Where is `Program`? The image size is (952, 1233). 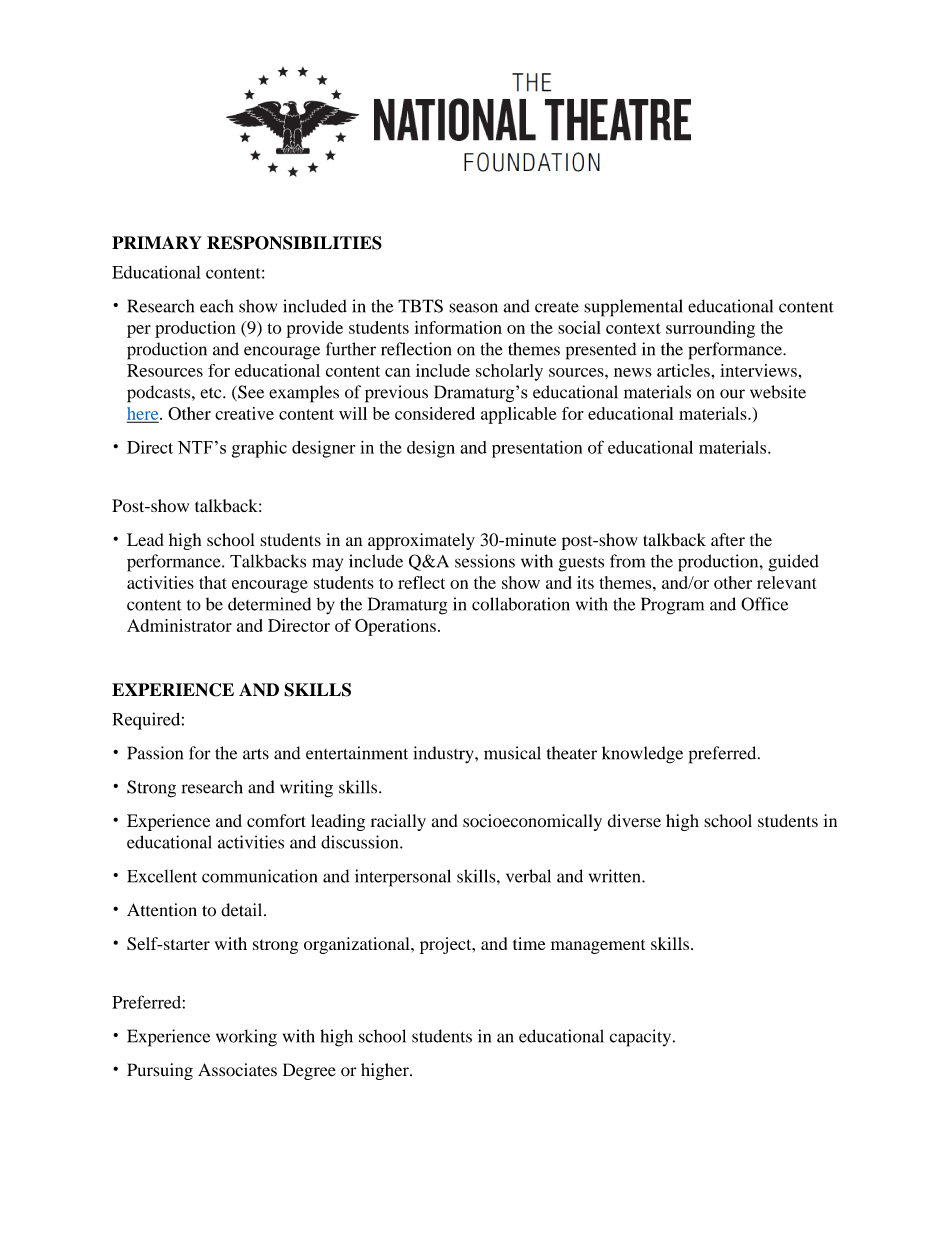
Program is located at coordinates (672, 606).
